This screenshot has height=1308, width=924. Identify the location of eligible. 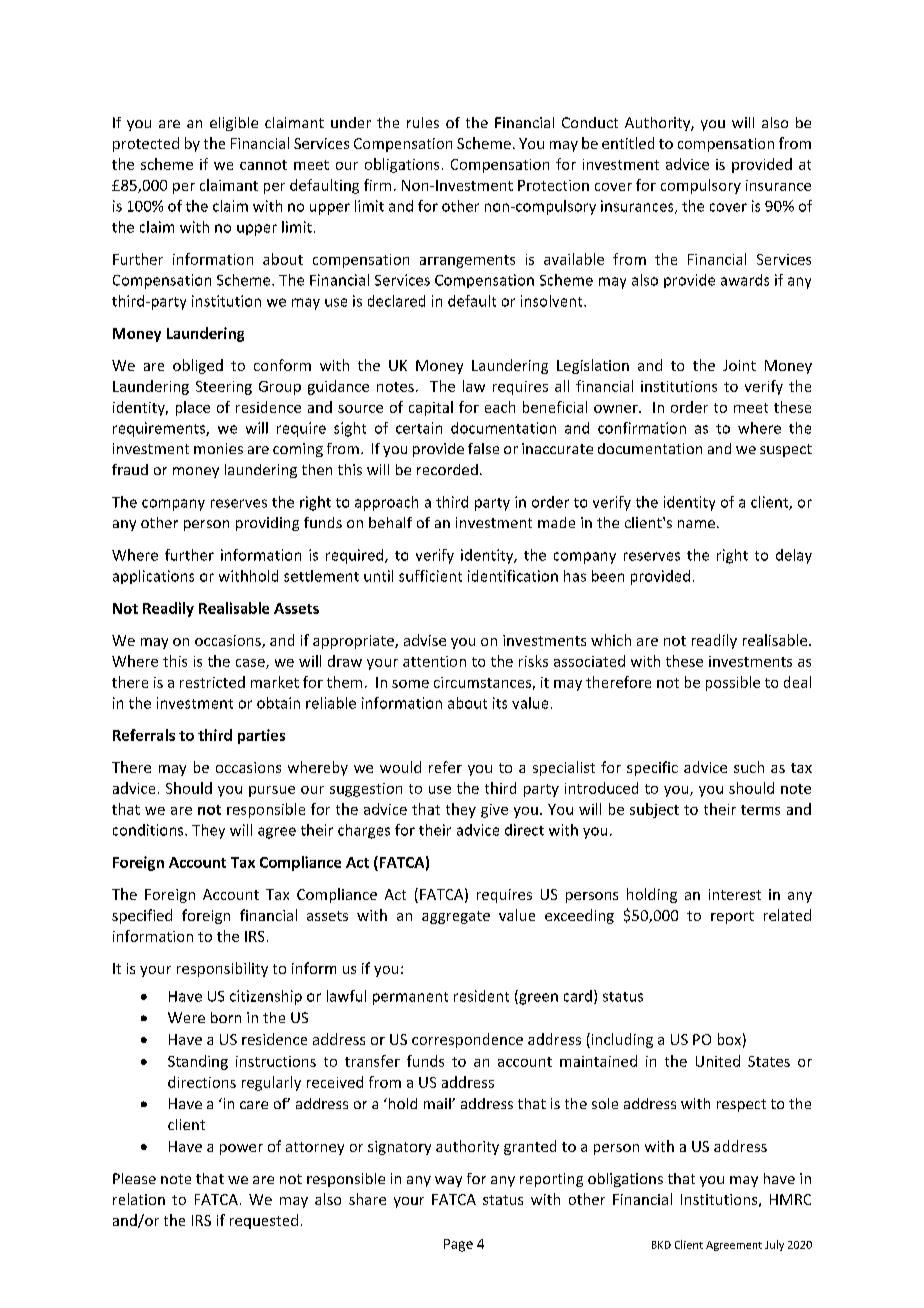
(234, 124).
